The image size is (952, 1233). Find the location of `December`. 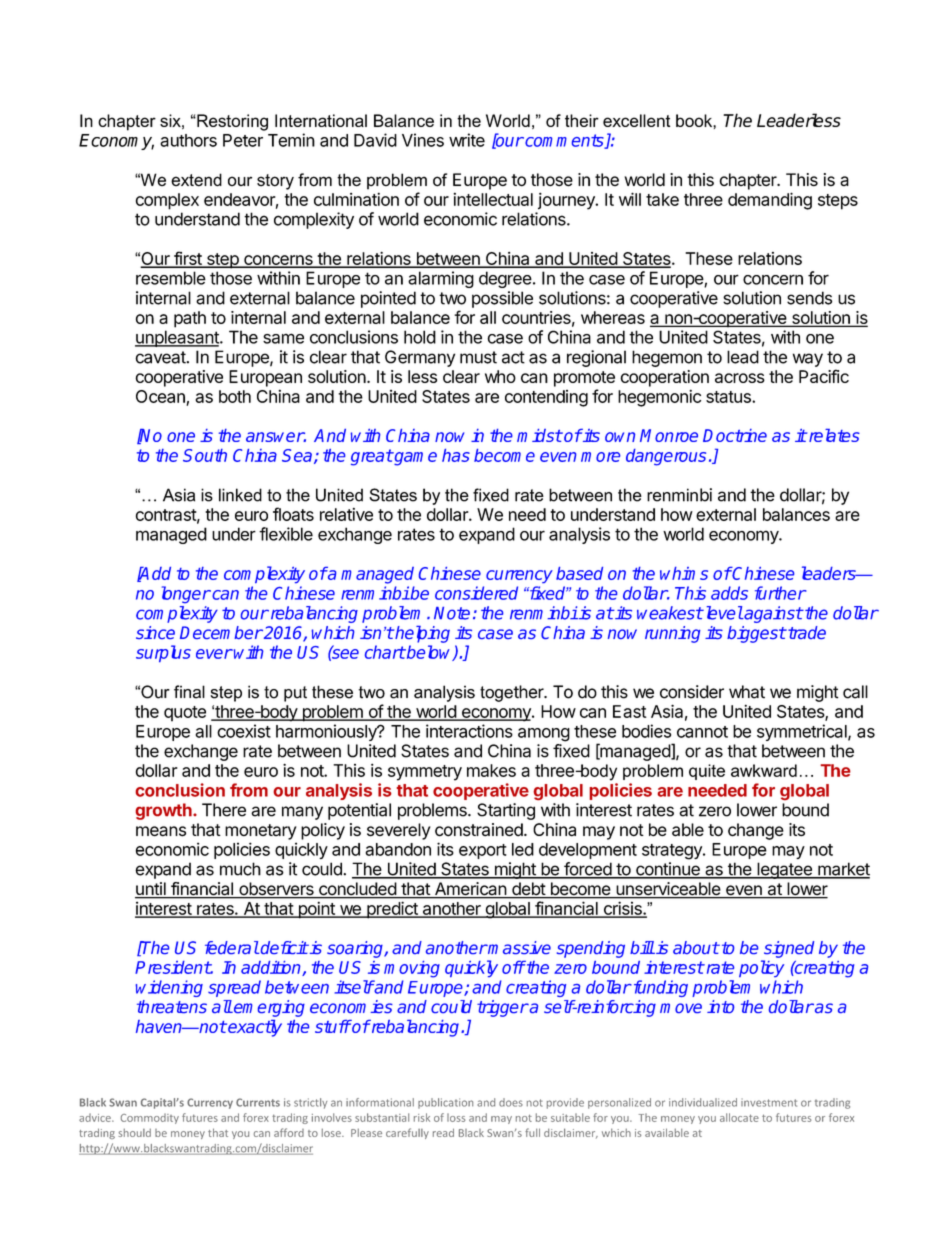

December is located at coordinates (221, 632).
